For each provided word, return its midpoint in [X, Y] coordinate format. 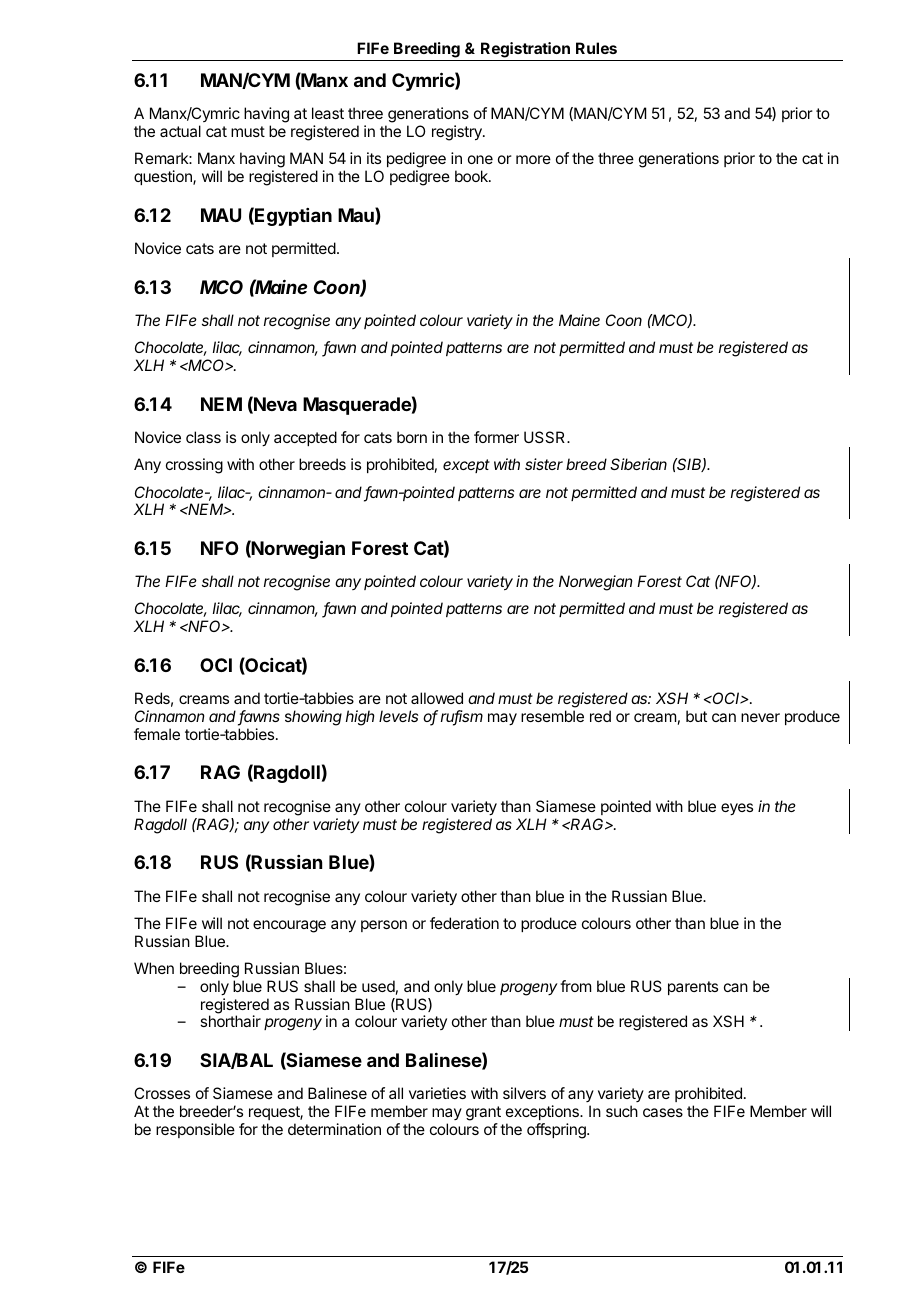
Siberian [638, 464]
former [496, 437]
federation [464, 923]
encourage [289, 926]
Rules [596, 48]
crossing [194, 466]
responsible [195, 1130]
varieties [437, 1093]
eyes [737, 809]
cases [663, 1112]
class [203, 437]
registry [458, 133]
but [696, 716]
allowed [437, 698]
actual [180, 131]
